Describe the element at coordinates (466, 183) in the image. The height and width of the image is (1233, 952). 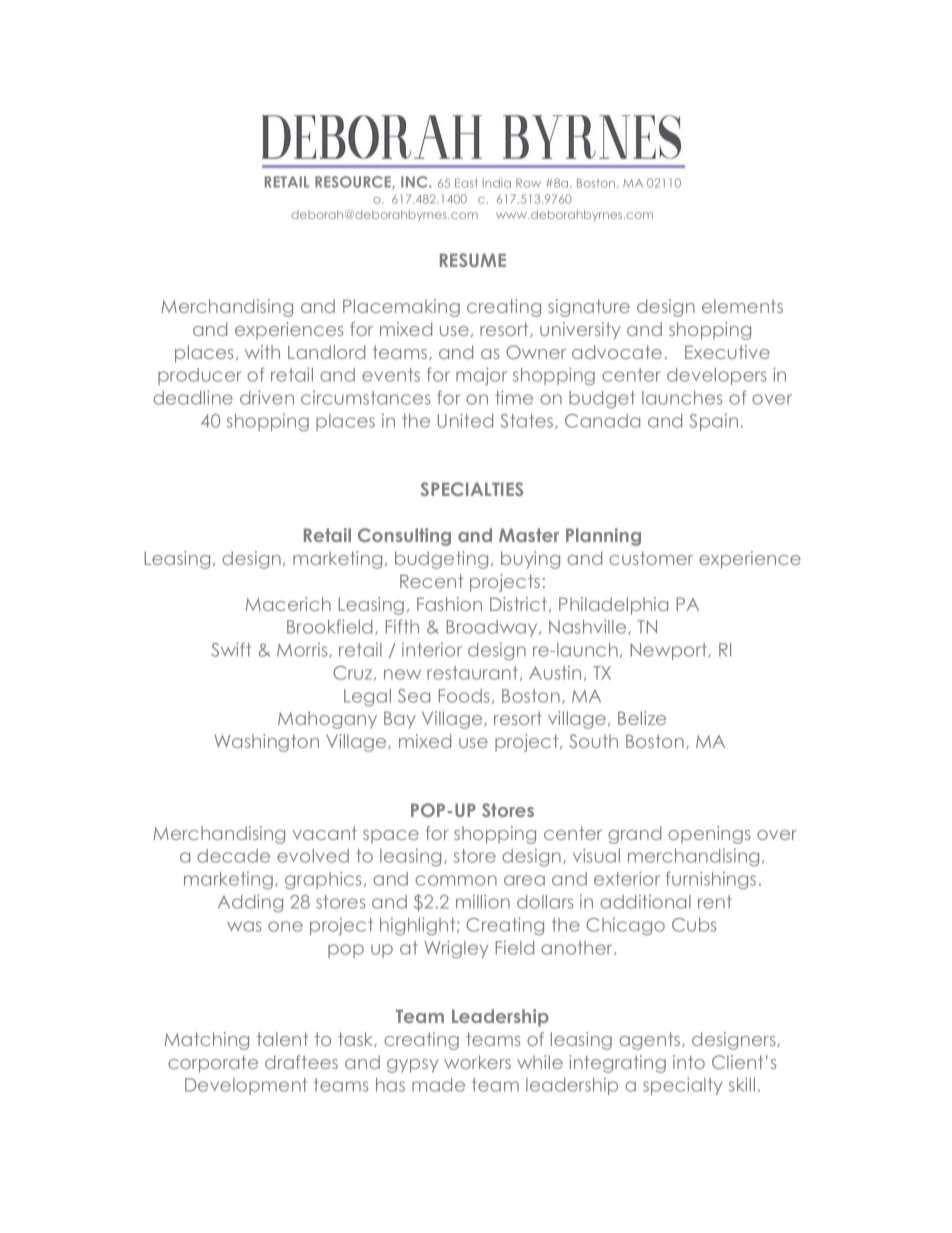
I see `East` at that location.
